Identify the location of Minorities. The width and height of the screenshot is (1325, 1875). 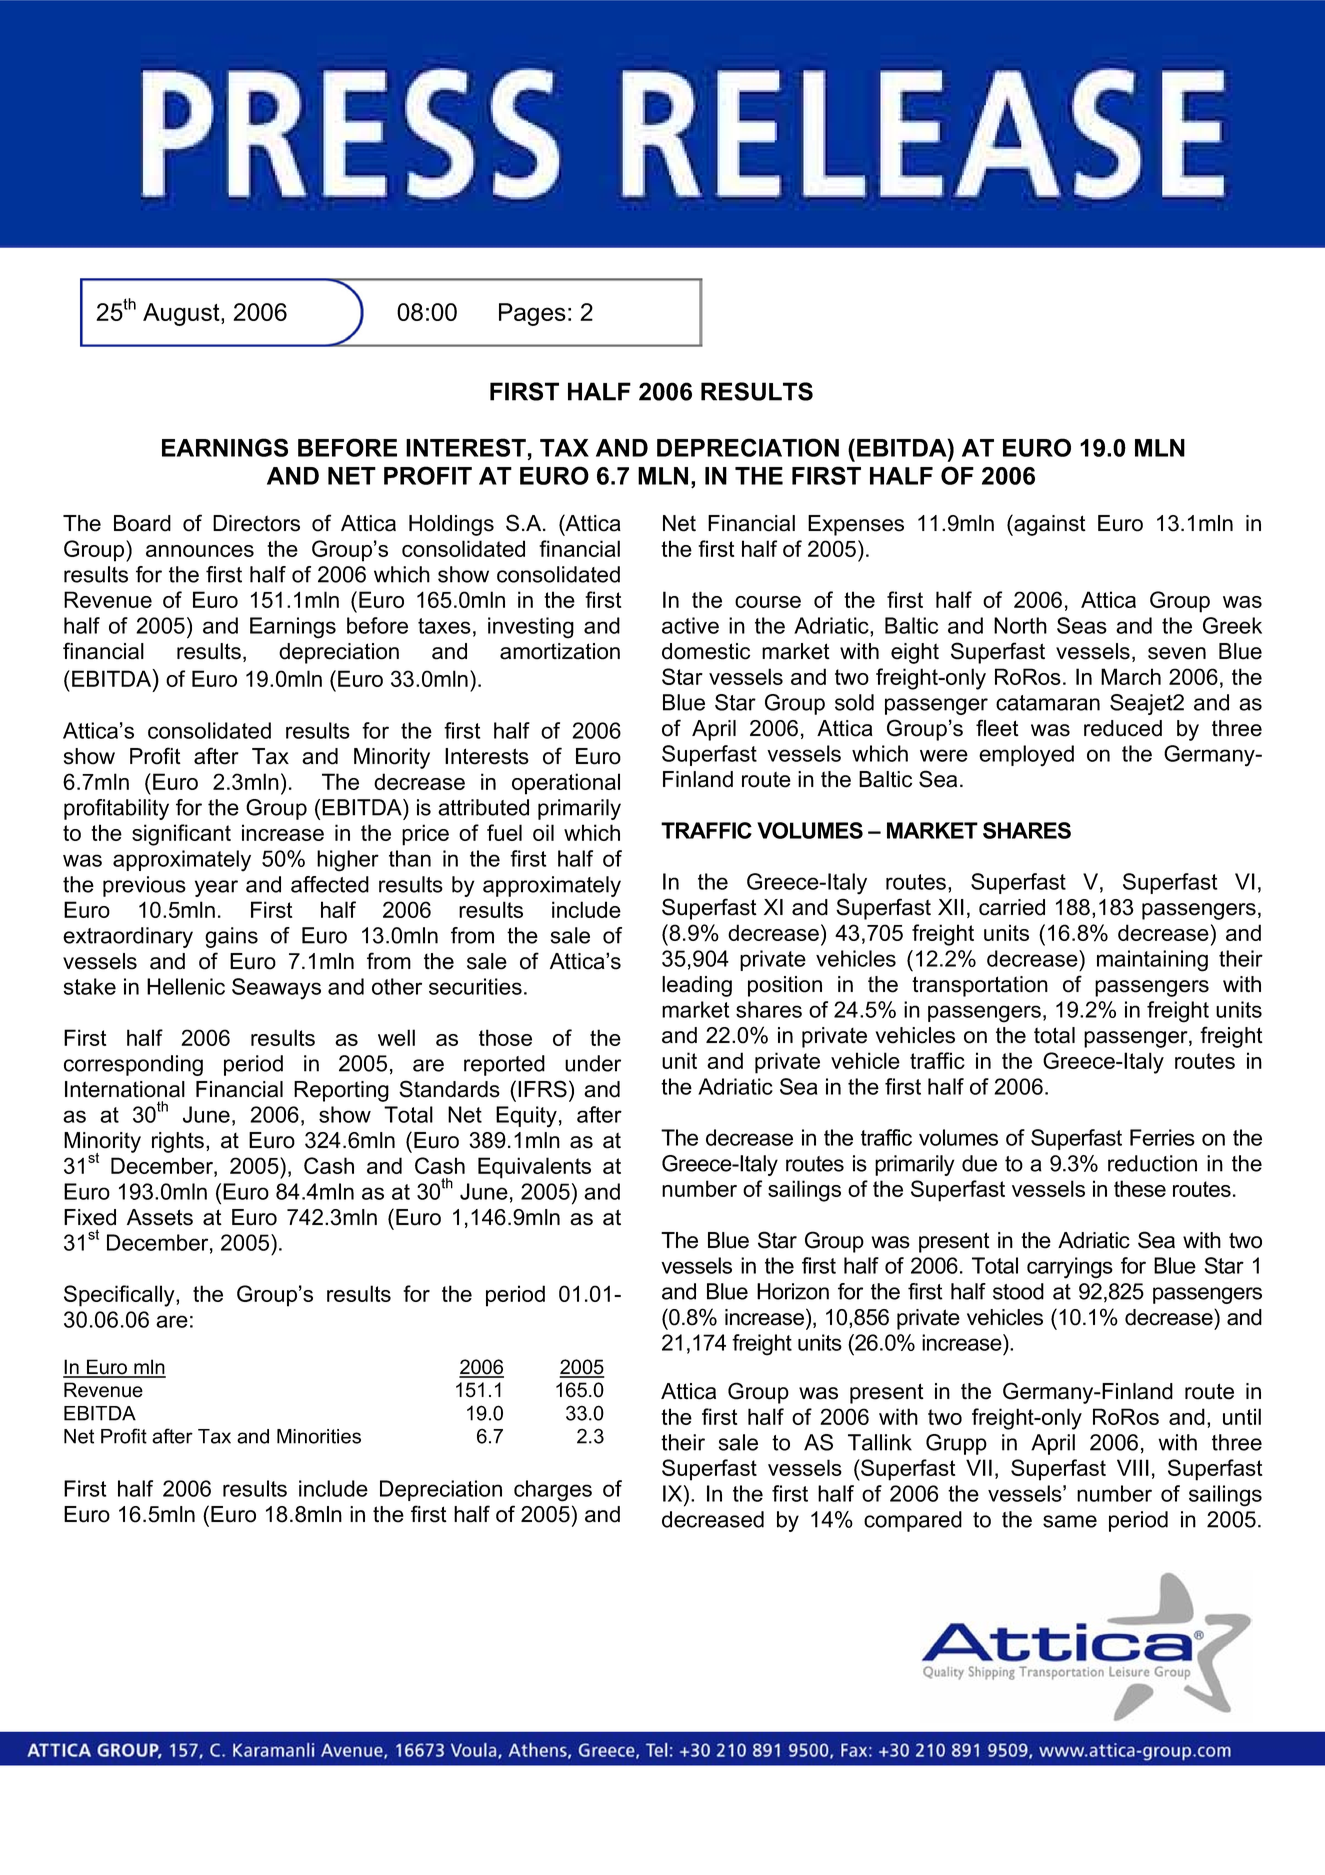
(319, 1436).
